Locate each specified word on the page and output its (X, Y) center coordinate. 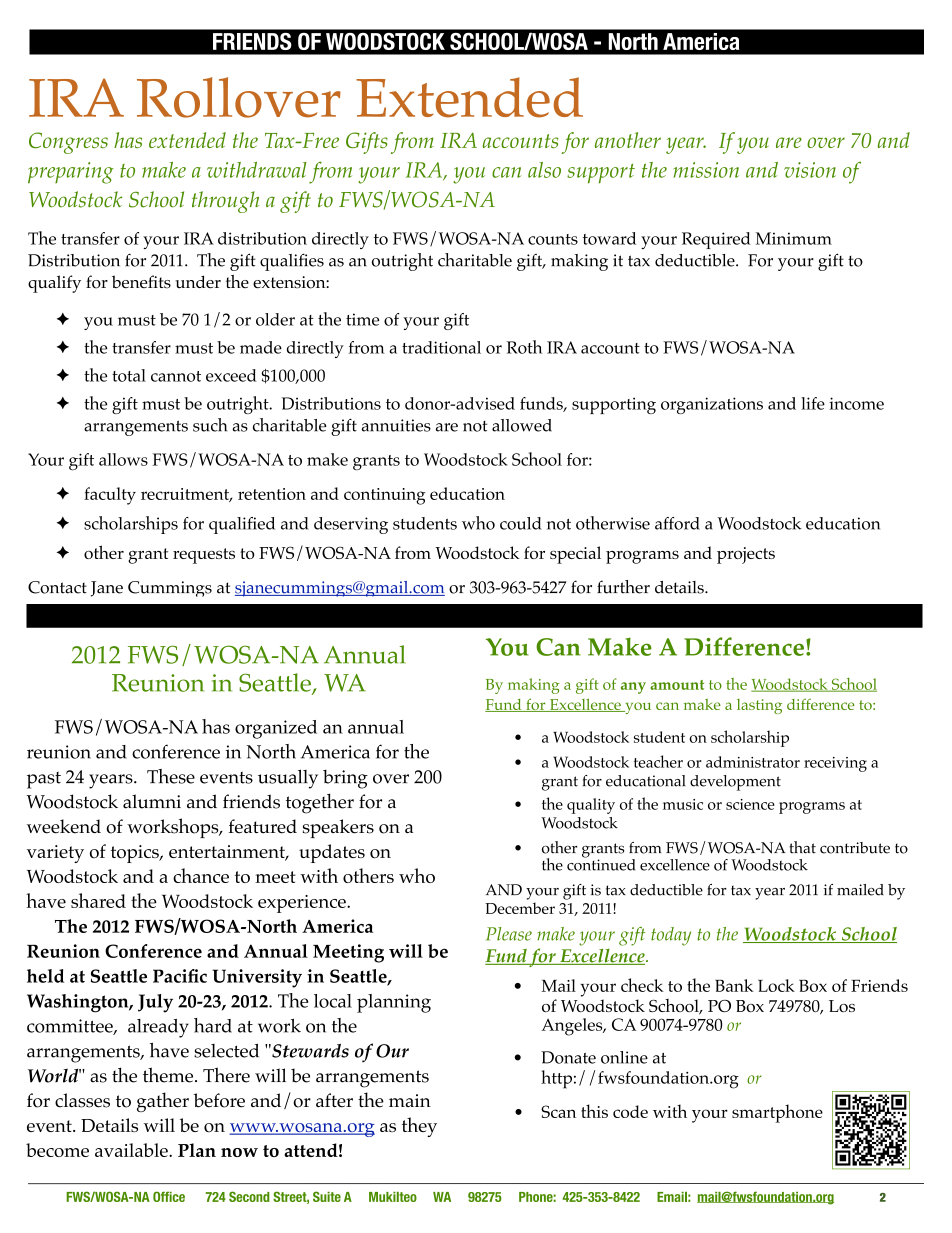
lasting (759, 706)
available (132, 1150)
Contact (57, 587)
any (633, 688)
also (544, 170)
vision (810, 170)
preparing (70, 173)
